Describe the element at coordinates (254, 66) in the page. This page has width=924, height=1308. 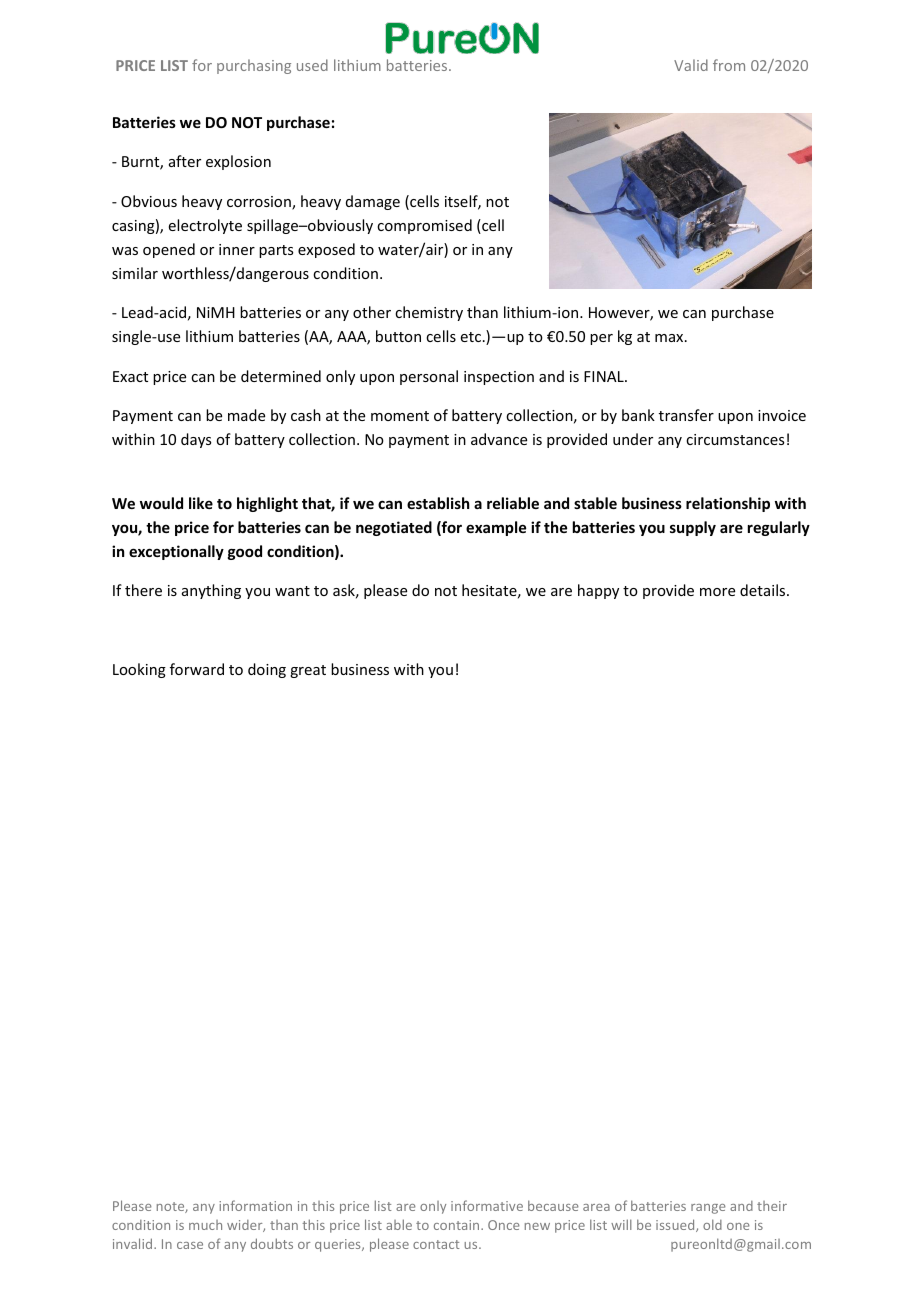
I see `purchasing` at that location.
